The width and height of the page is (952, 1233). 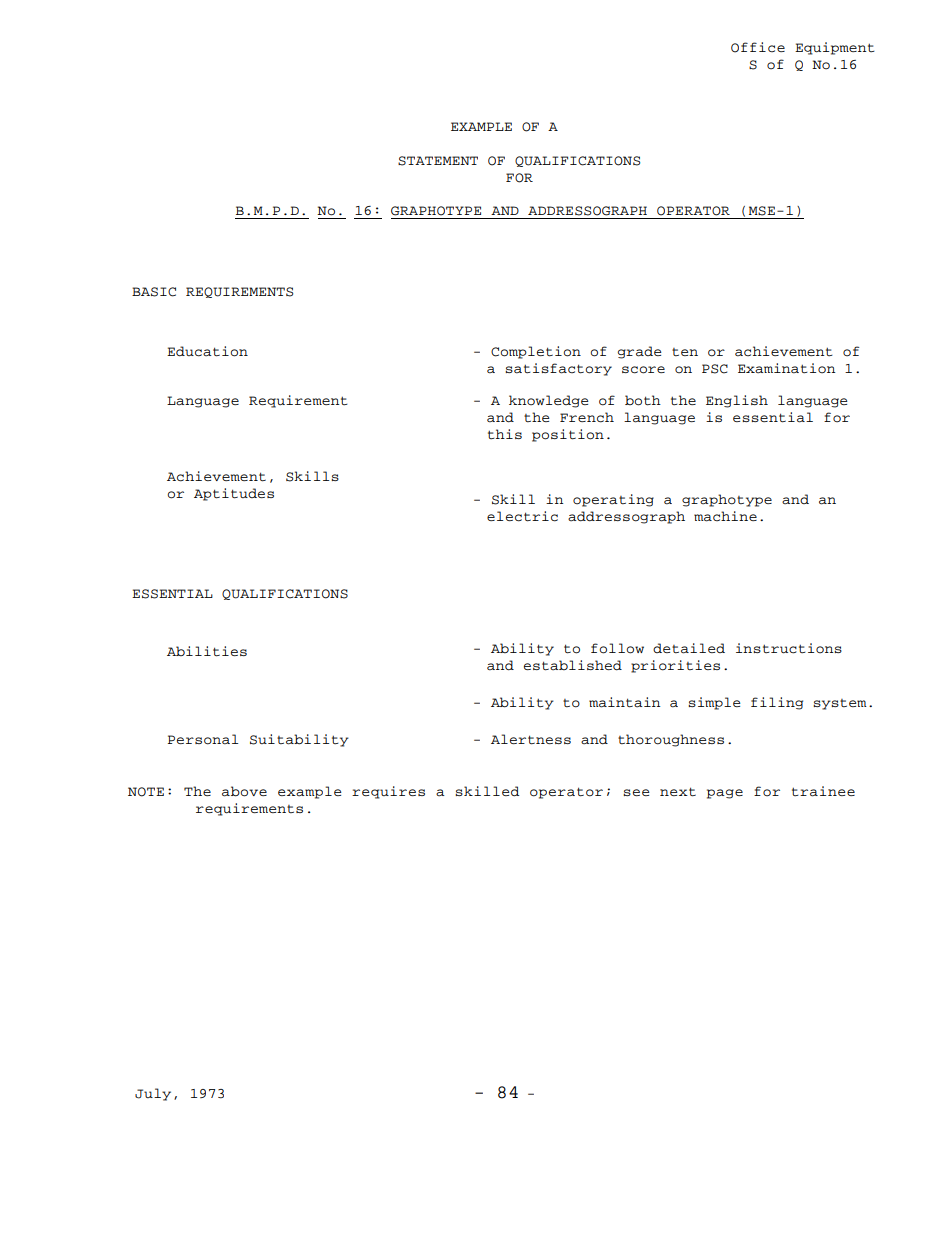 I want to click on Aptitudes, so click(x=234, y=494).
